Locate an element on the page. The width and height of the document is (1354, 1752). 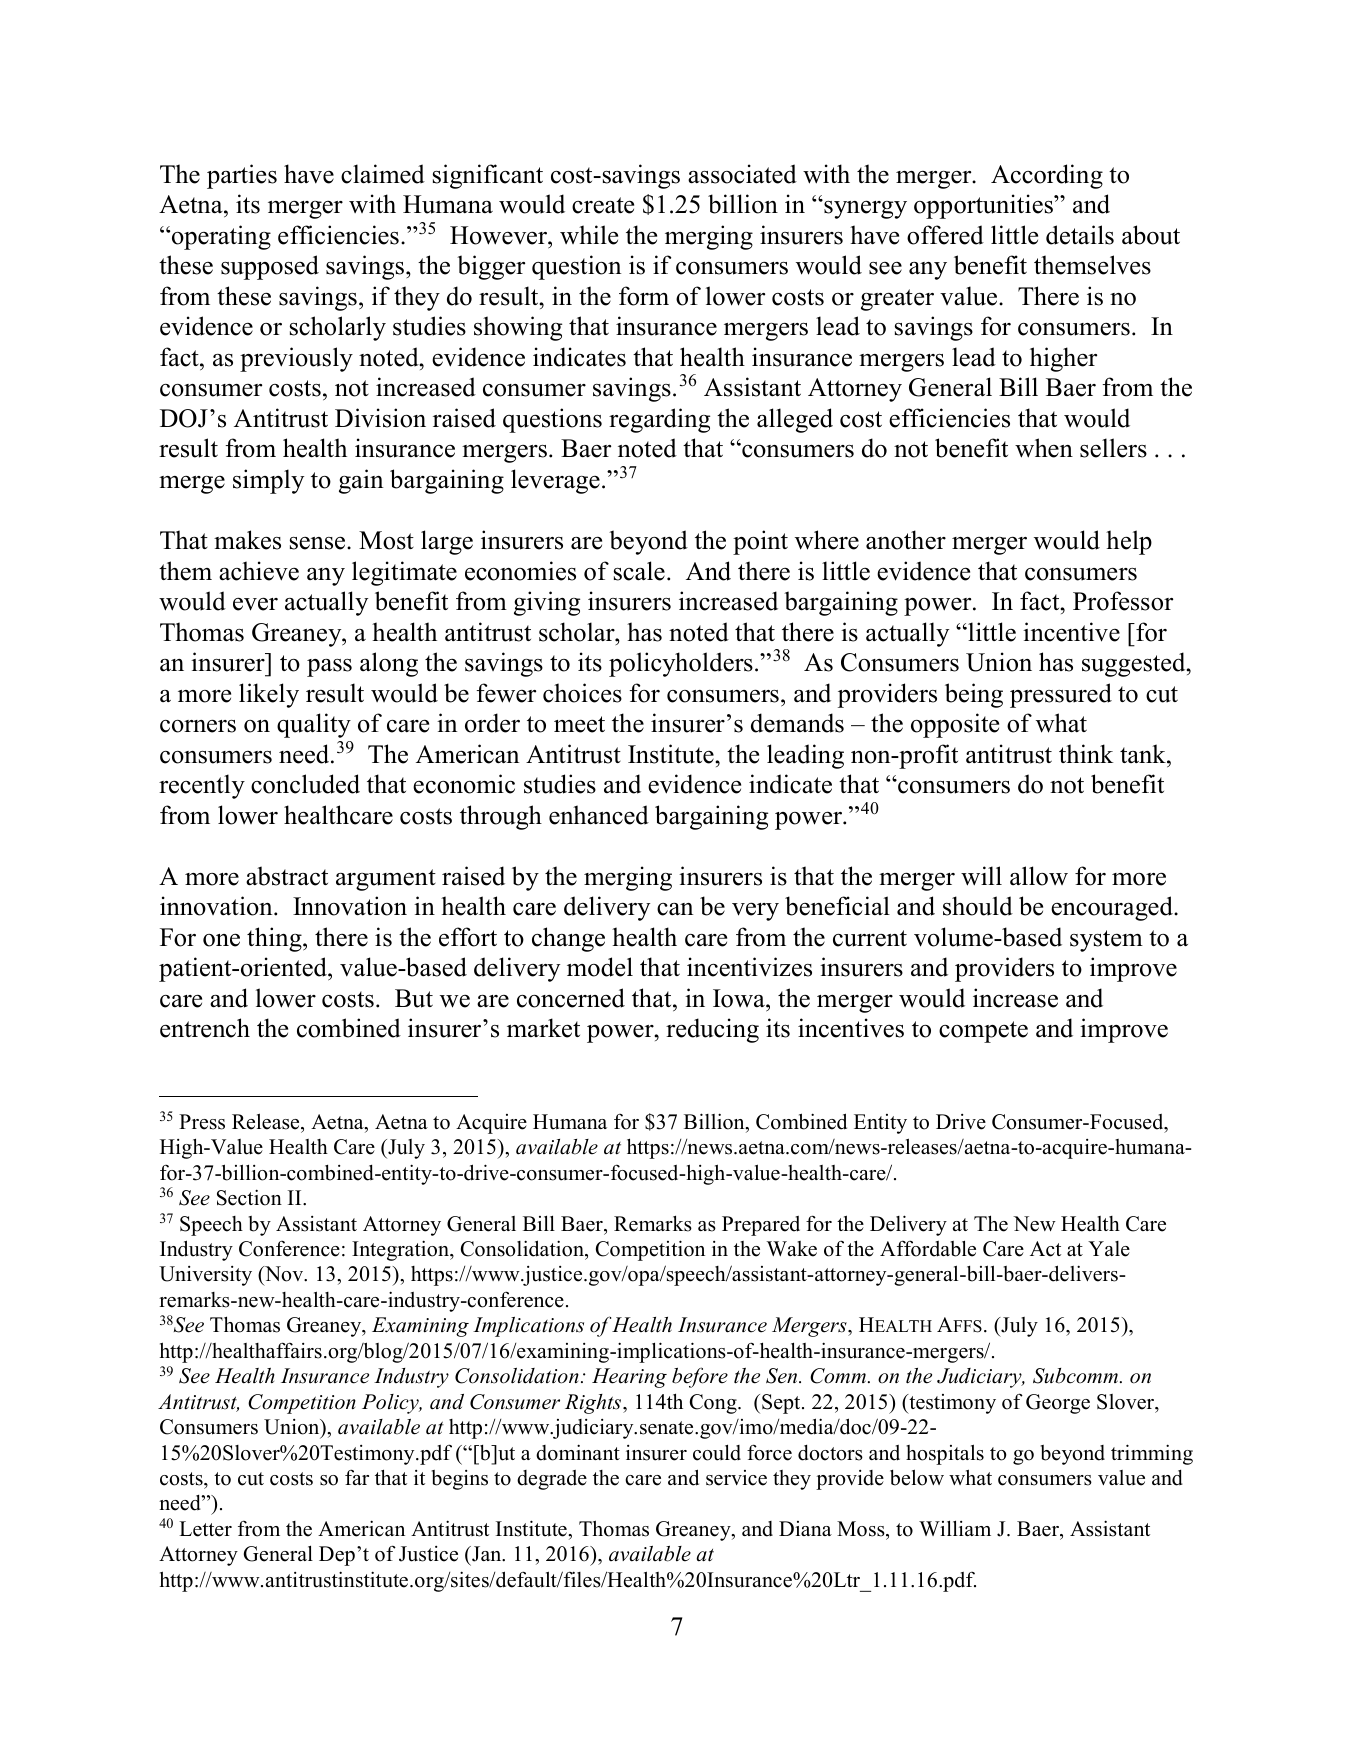
supposed is located at coordinates (270, 267).
